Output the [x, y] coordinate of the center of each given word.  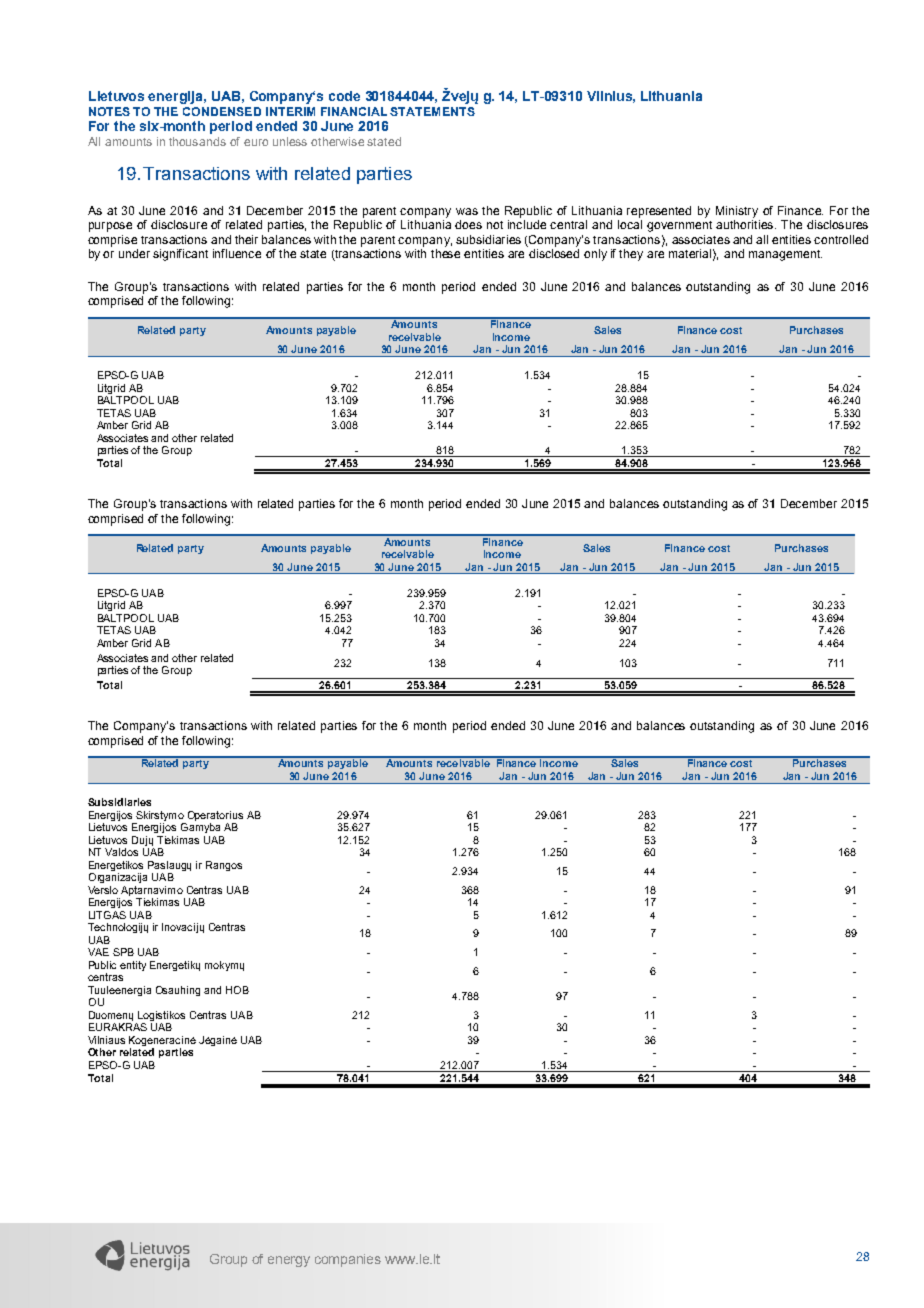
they [631, 255]
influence [237, 253]
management [785, 255]
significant [180, 255]
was [467, 211]
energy [289, 1261]
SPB [123, 952]
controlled [841, 239]
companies [348, 1260]
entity [133, 966]
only [595, 255]
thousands [197, 141]
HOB [237, 990]
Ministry [737, 212]
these [445, 252]
